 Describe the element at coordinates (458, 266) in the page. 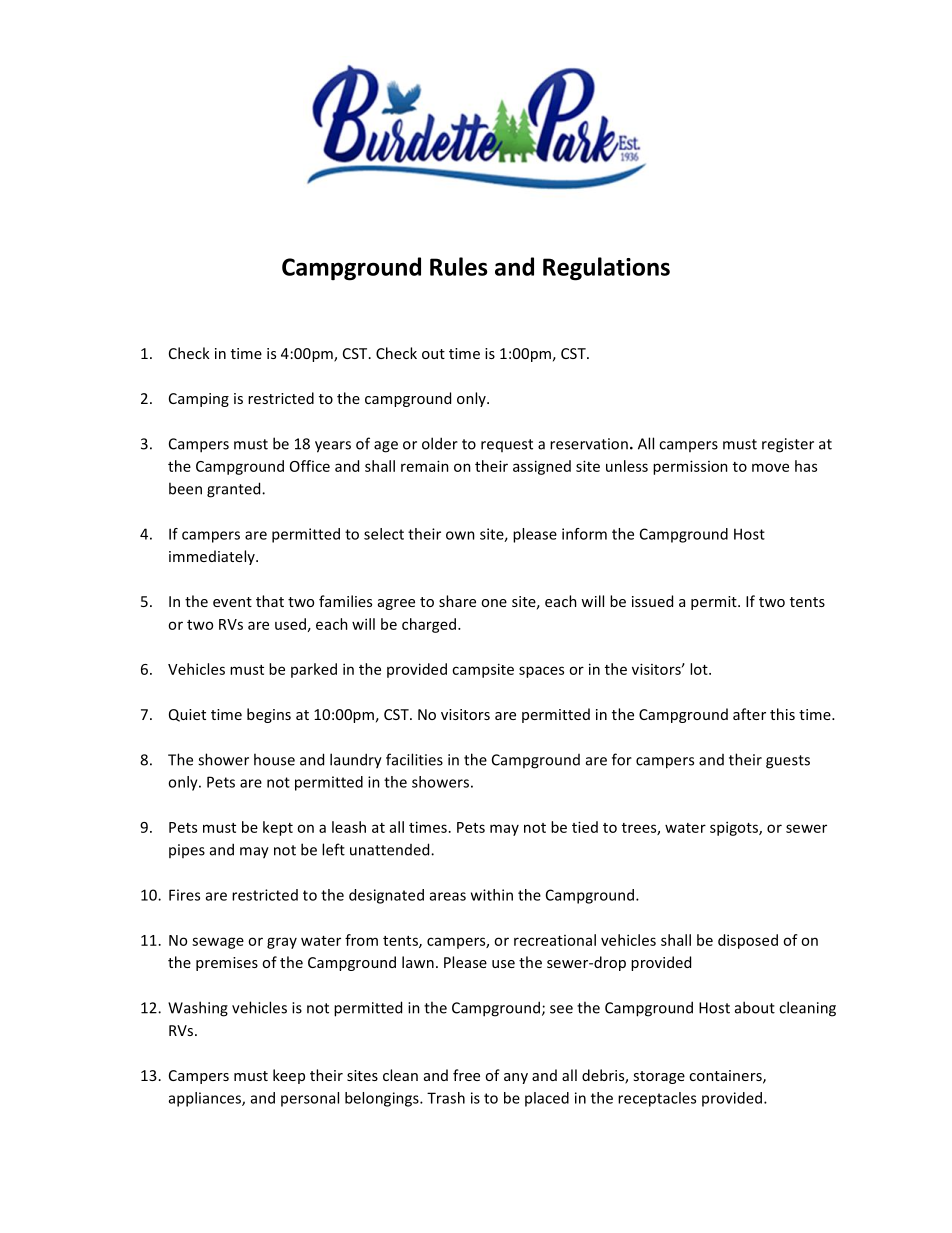

I see `Rules` at that location.
